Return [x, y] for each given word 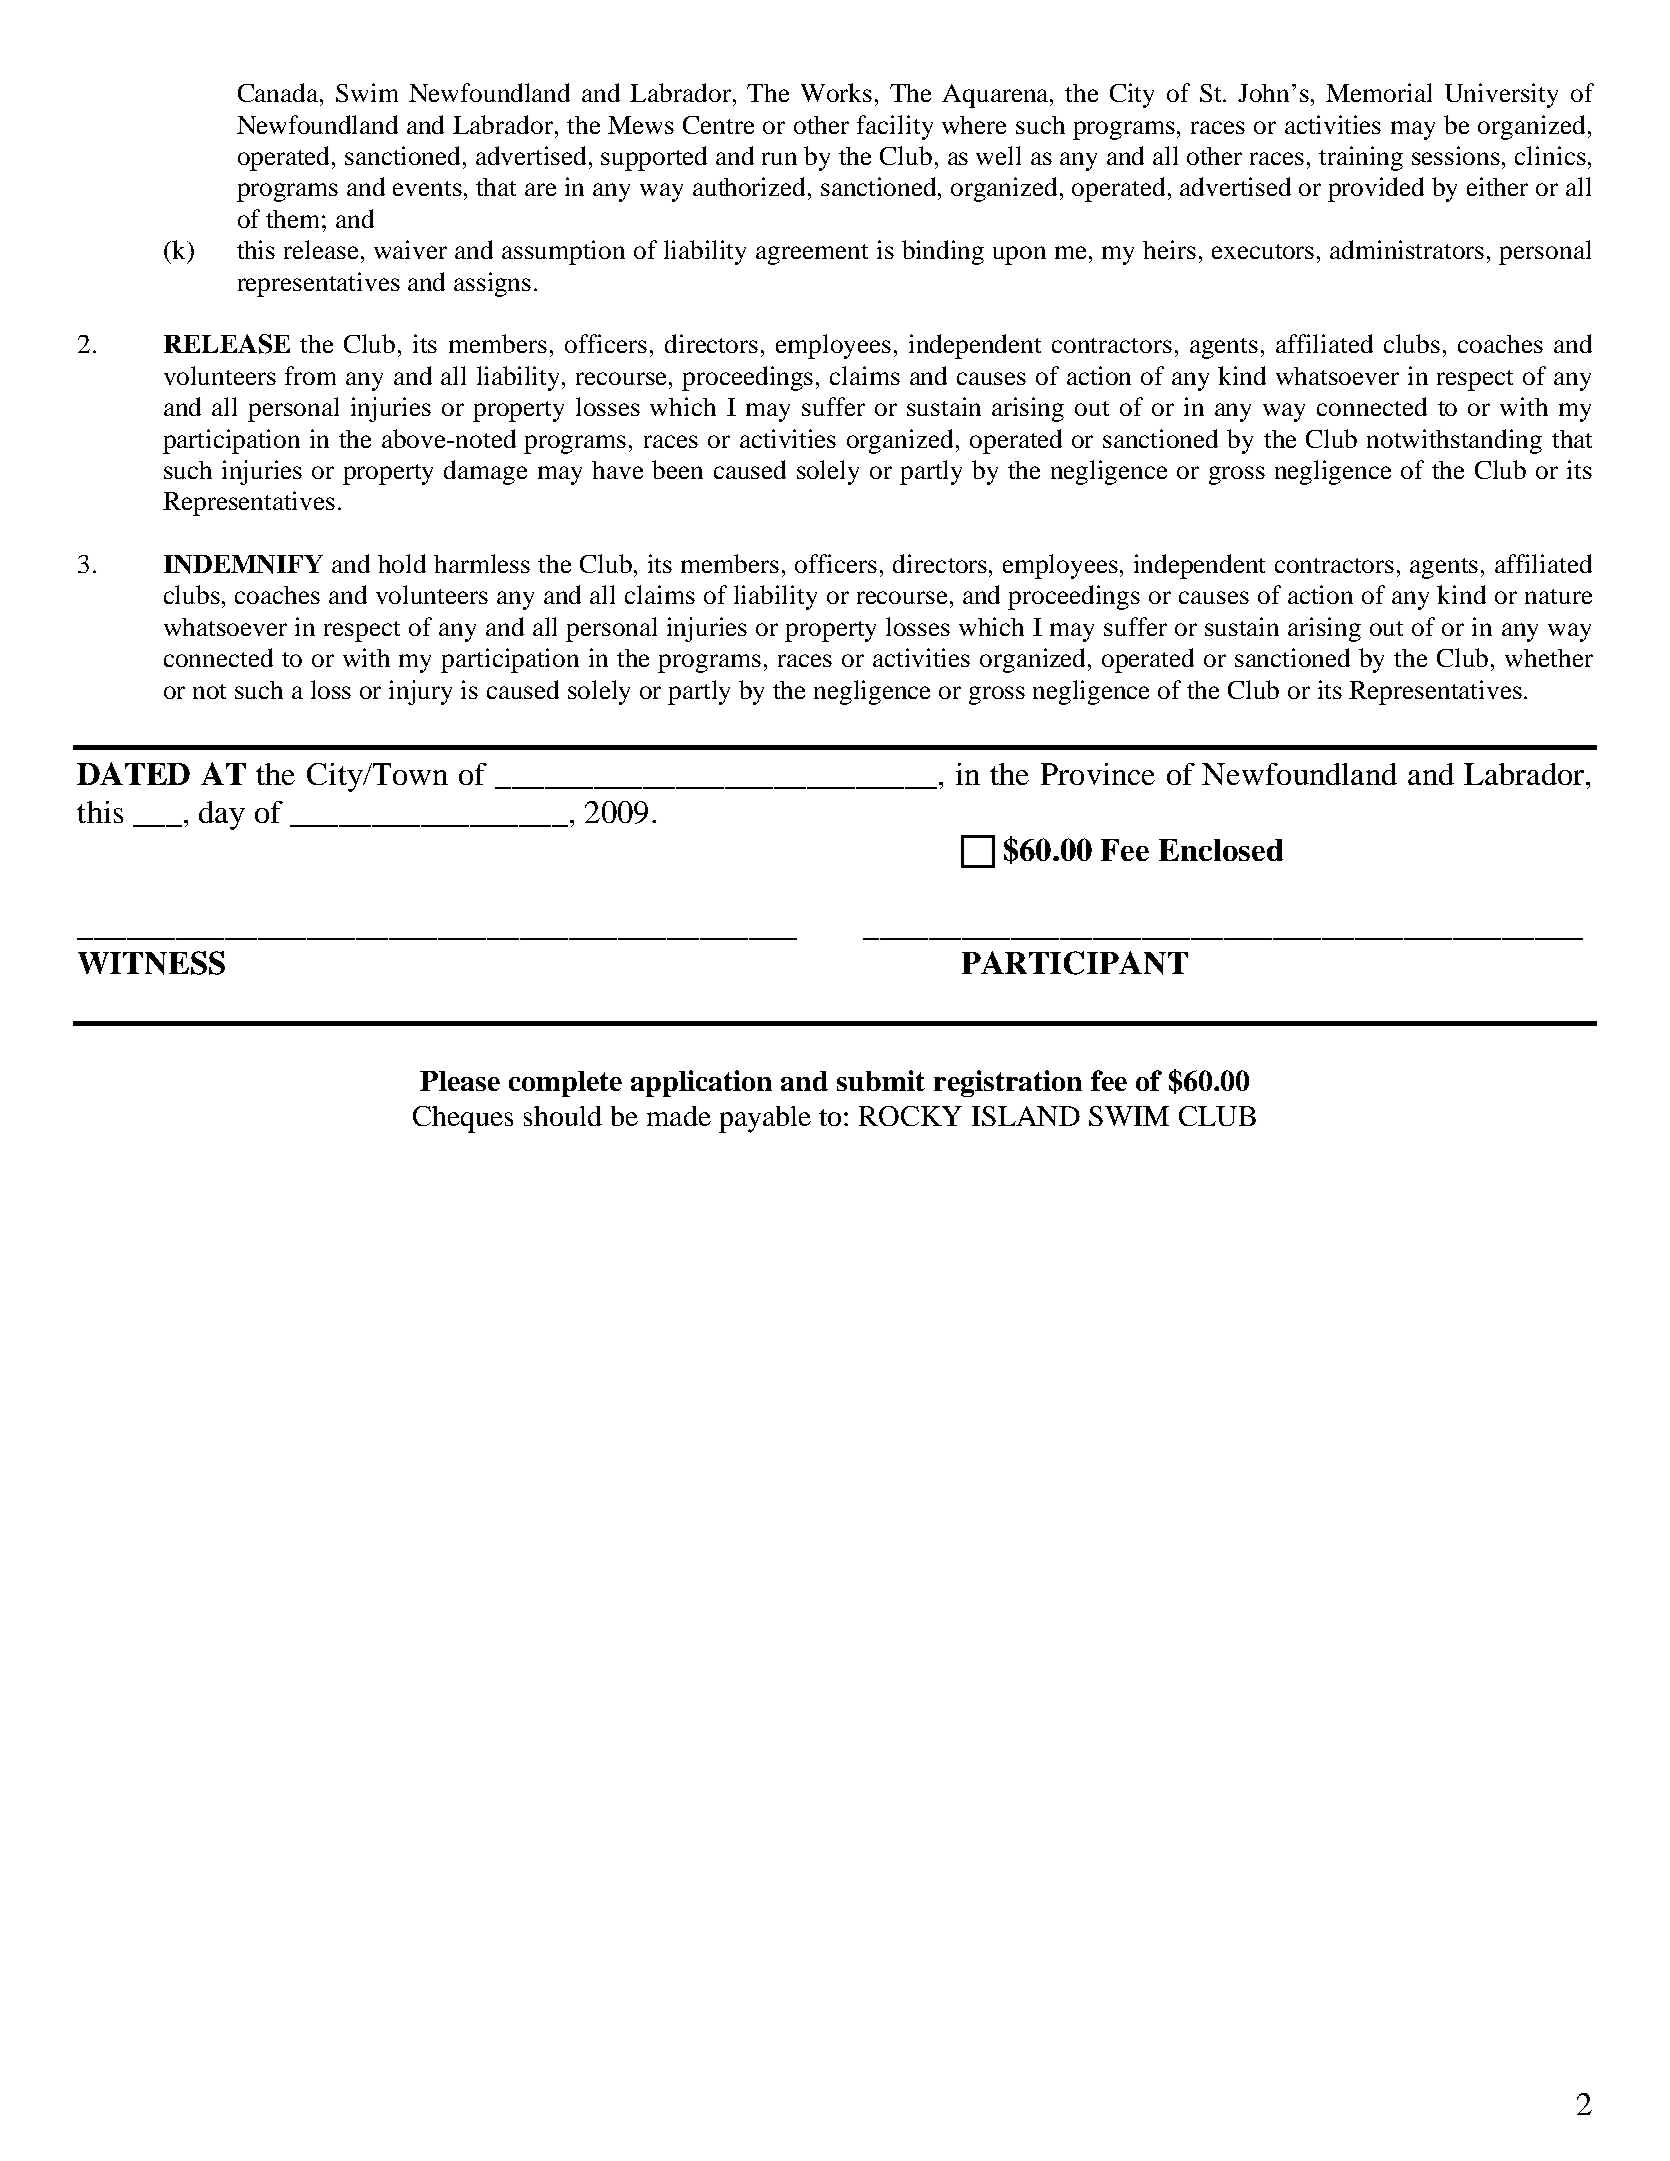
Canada [279, 92]
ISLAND [1026, 1116]
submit [881, 1080]
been [677, 469]
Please [460, 1081]
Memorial [1379, 92]
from [310, 375]
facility [895, 127]
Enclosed [1221, 850]
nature [1558, 596]
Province [1098, 774]
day [222, 815]
